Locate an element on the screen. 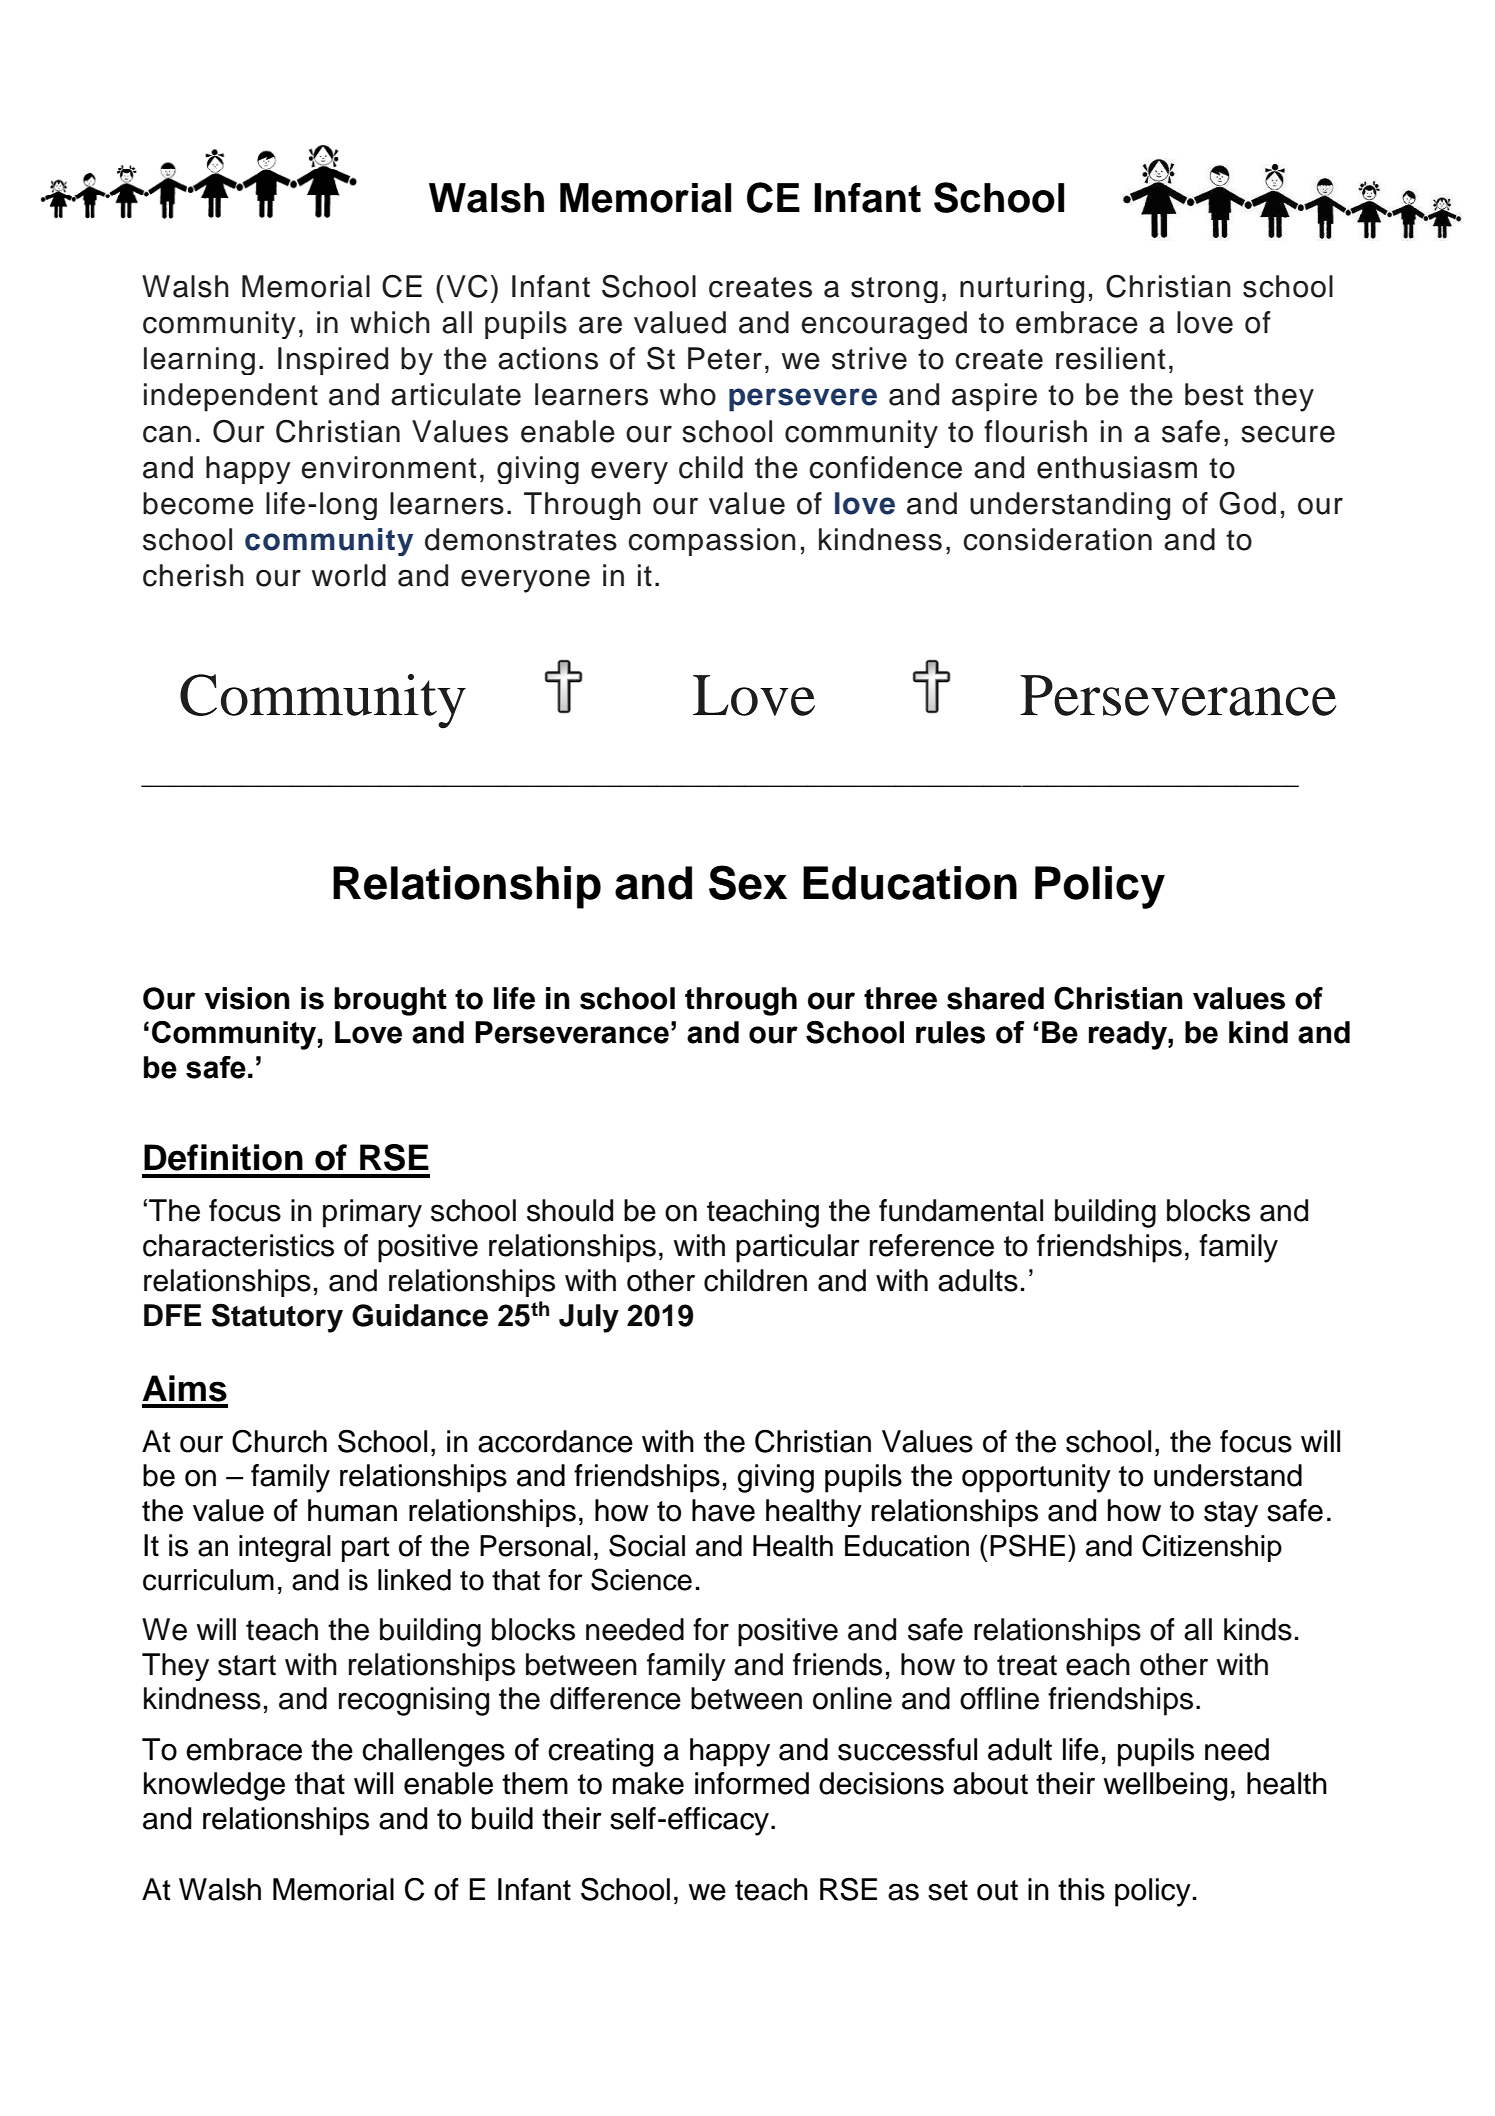 The image size is (1495, 2116). vision is located at coordinates (247, 998).
